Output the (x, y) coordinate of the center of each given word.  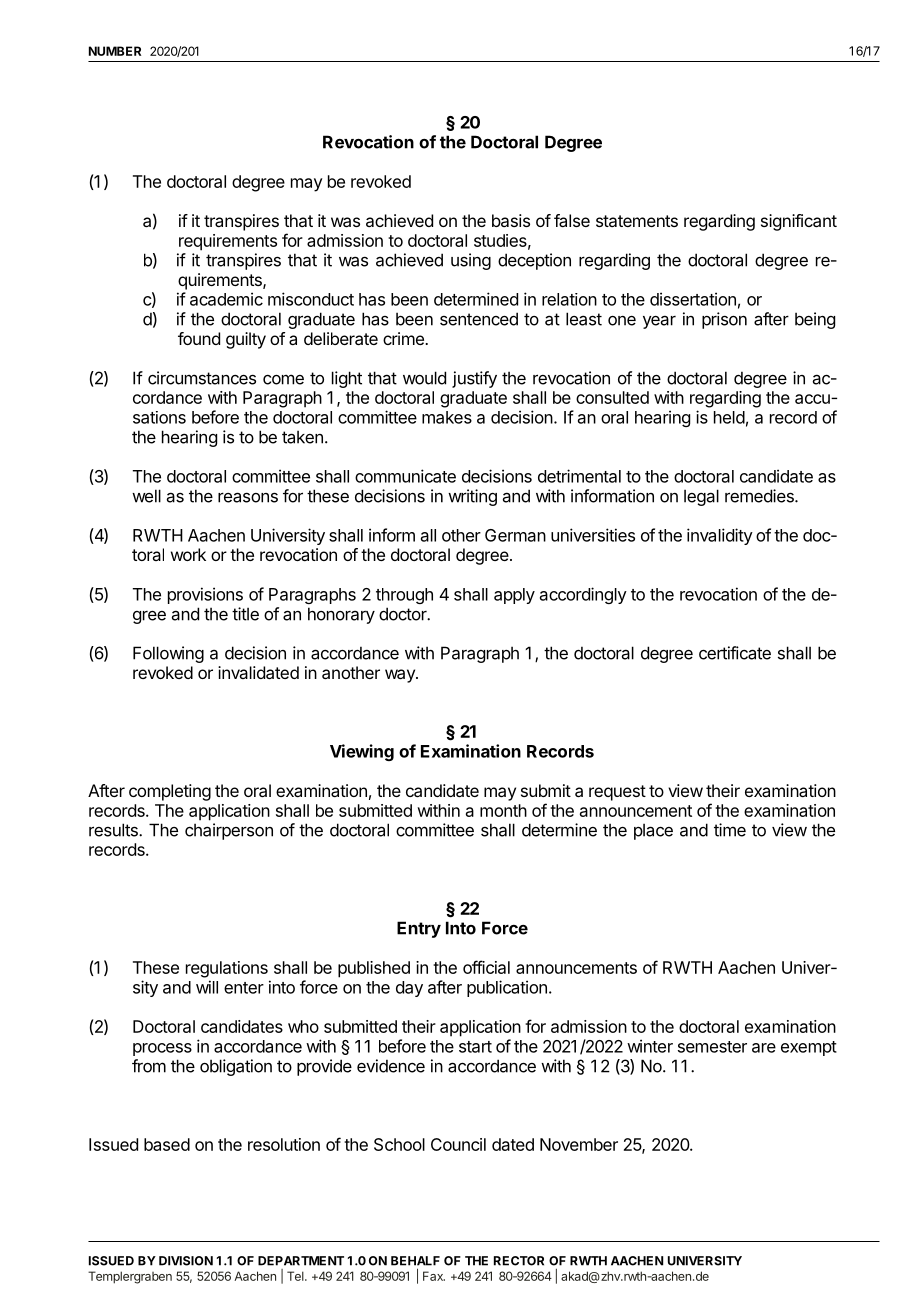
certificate (735, 653)
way (401, 676)
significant (799, 222)
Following (168, 654)
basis (511, 220)
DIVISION (186, 1261)
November (579, 1144)
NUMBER (115, 51)
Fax (434, 1276)
